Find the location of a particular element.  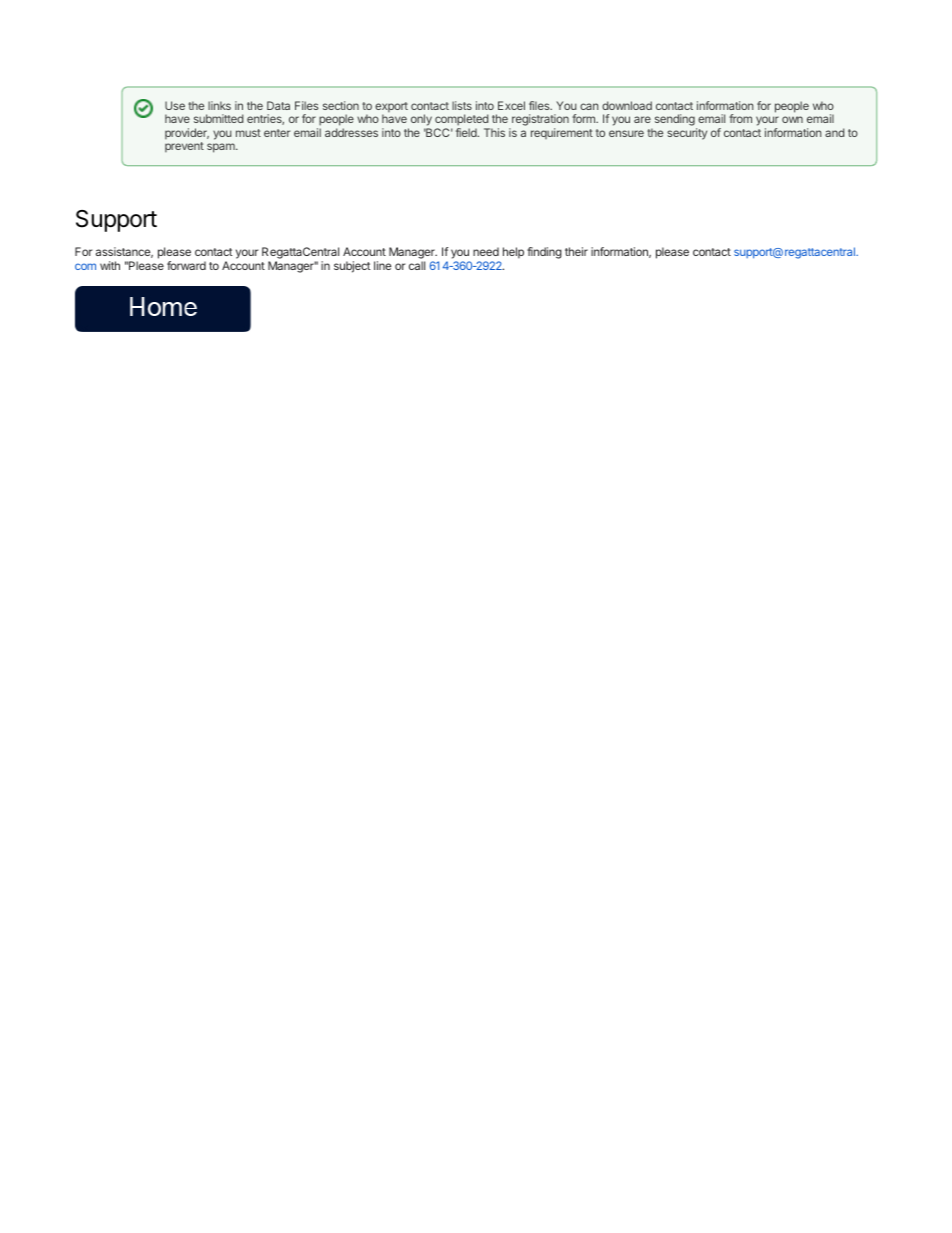

need is located at coordinates (486, 251).
